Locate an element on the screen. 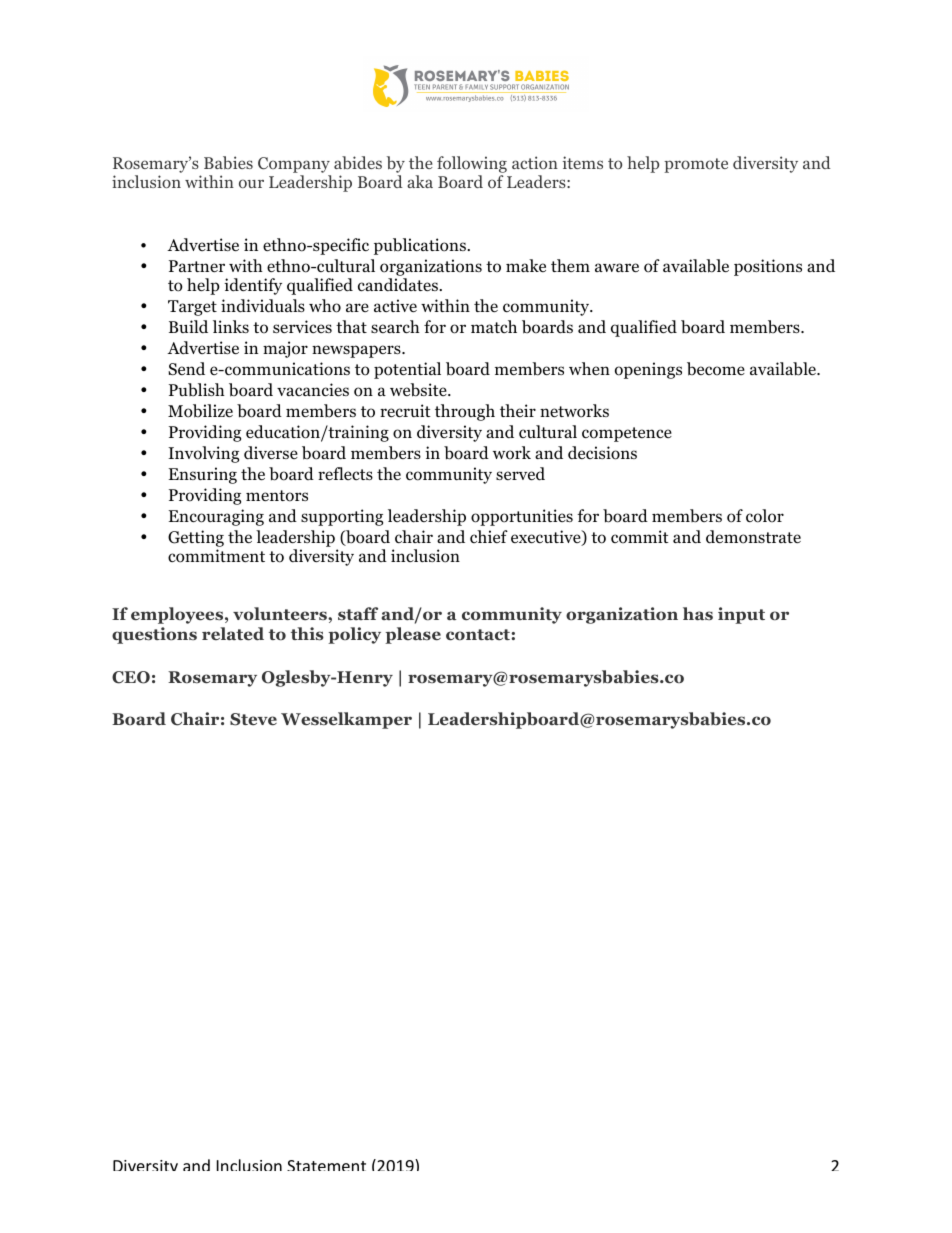 This screenshot has width=952, height=1233. Steve is located at coordinates (253, 719).
